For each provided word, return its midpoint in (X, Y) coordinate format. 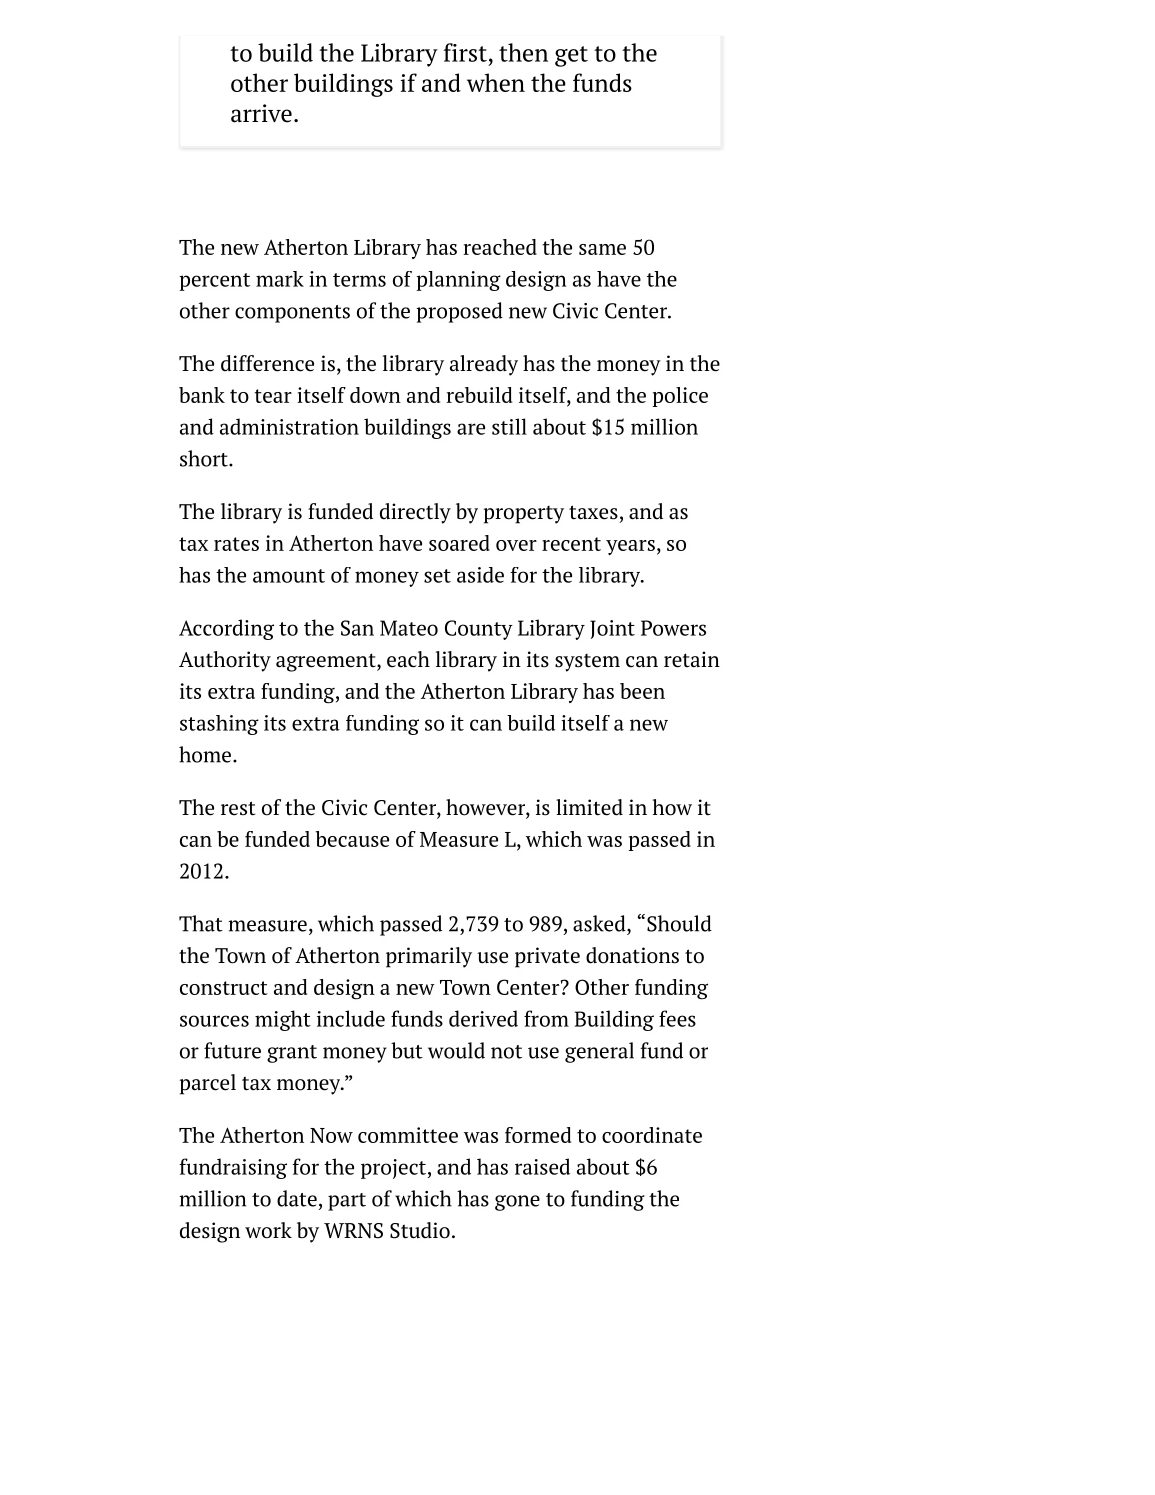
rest (238, 808)
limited (589, 807)
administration (289, 426)
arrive (261, 113)
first (465, 52)
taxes (593, 512)
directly (415, 513)
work (268, 1230)
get (571, 56)
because (352, 839)
